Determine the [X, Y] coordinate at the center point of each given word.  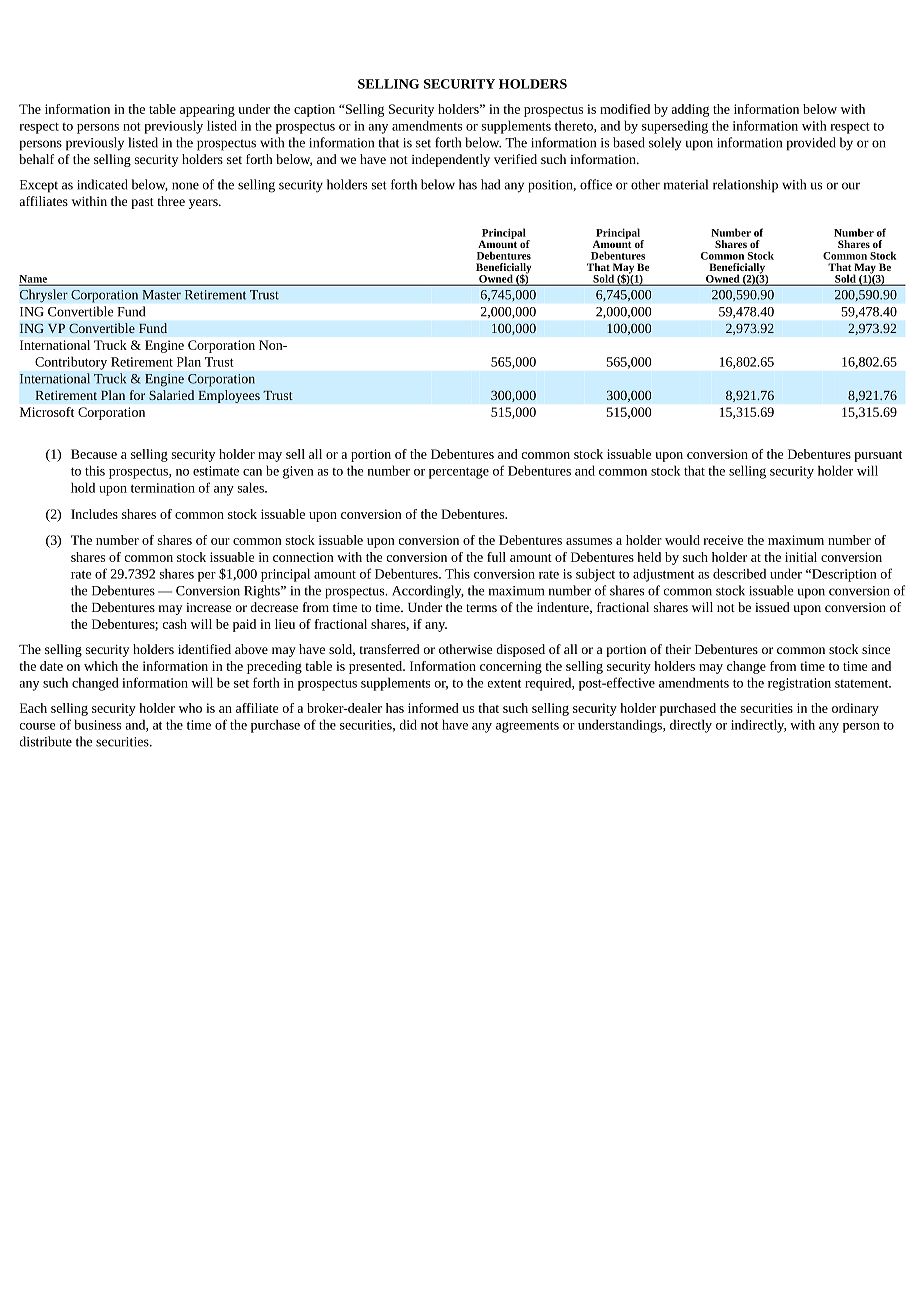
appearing [207, 110]
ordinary [855, 709]
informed [433, 708]
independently [451, 160]
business [98, 724]
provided [811, 144]
